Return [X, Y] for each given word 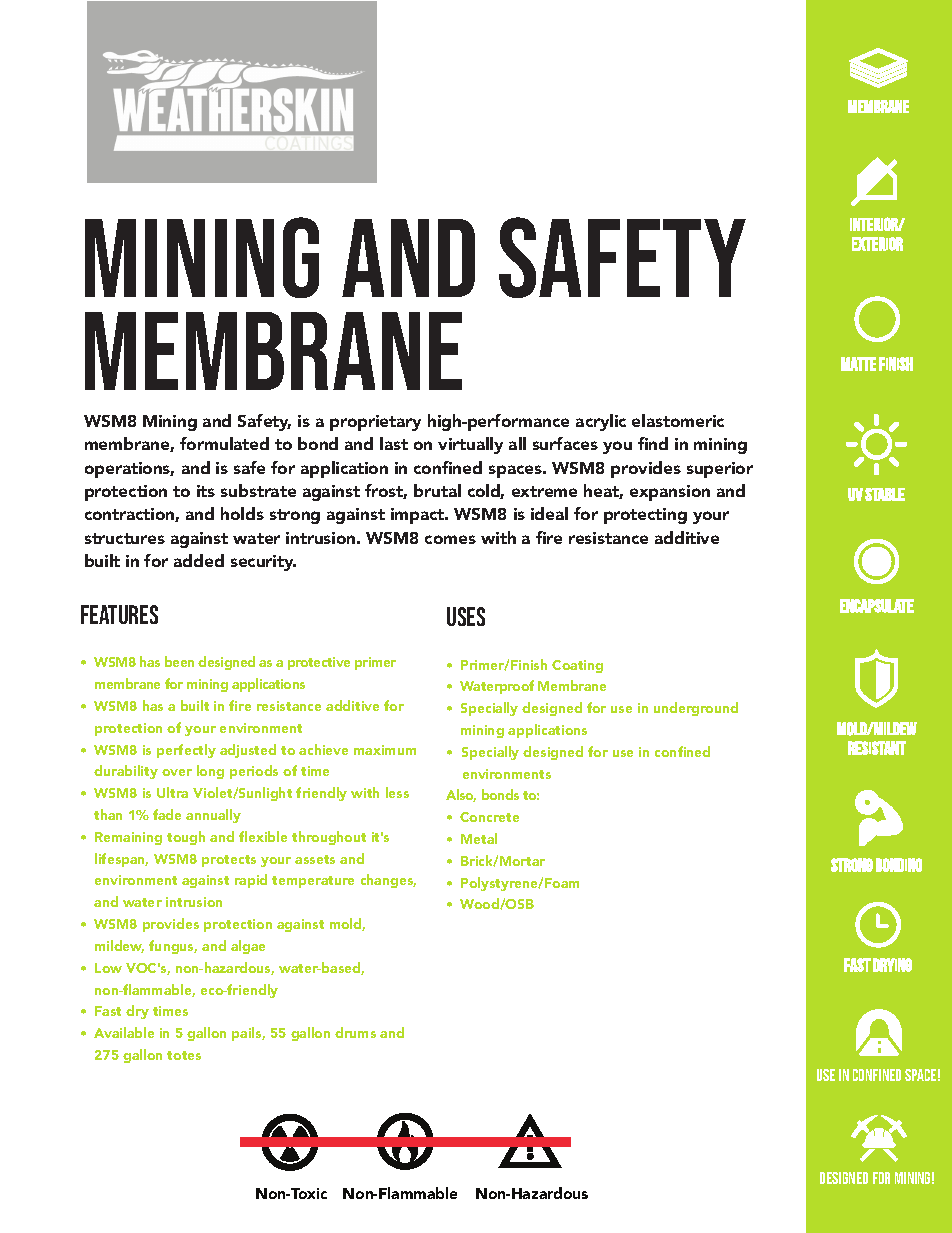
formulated [224, 443]
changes [388, 881]
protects [229, 861]
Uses [466, 616]
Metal [479, 838]
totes [184, 1055]
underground [696, 709]
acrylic [601, 422]
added [199, 560]
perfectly [186, 751]
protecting [645, 516]
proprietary [375, 423]
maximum [385, 750]
